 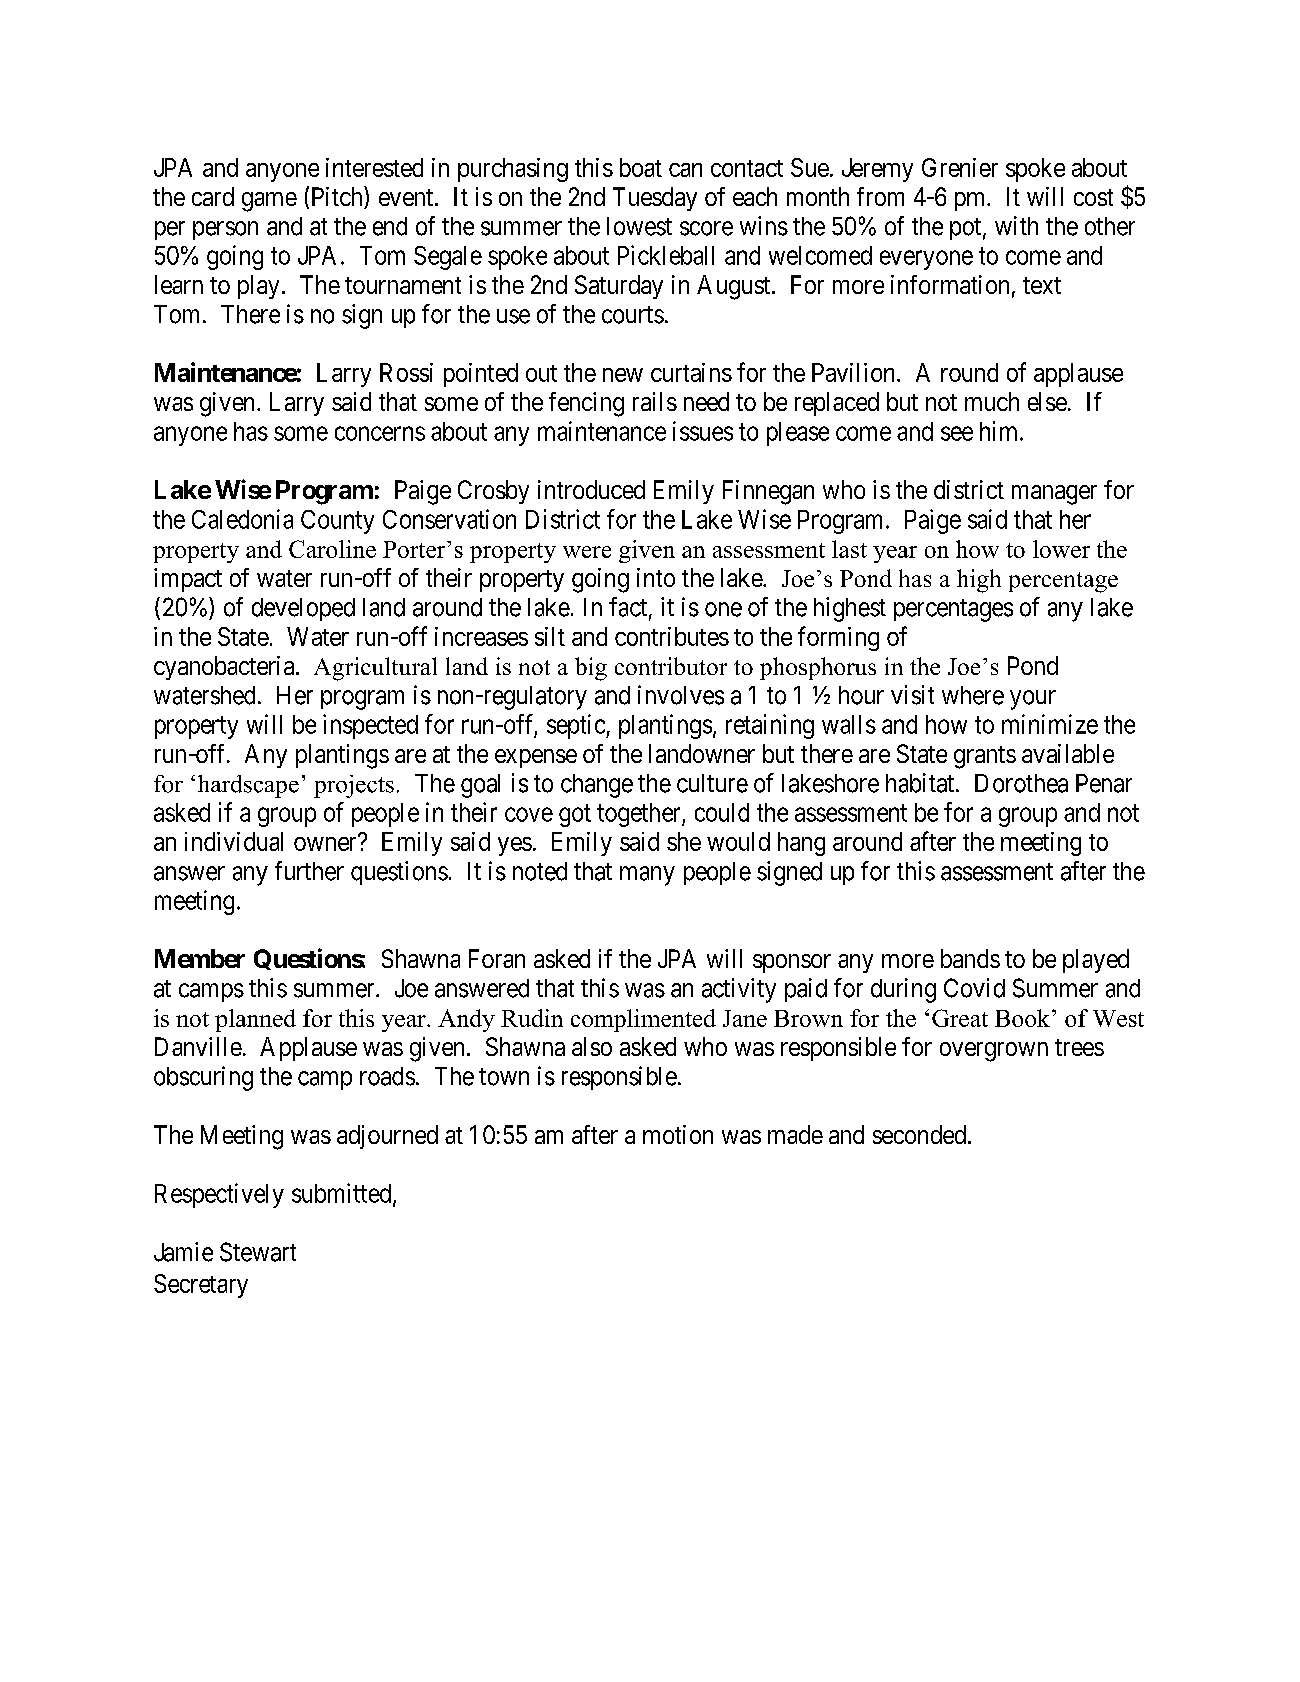 I want to click on planned, so click(x=255, y=1020).
